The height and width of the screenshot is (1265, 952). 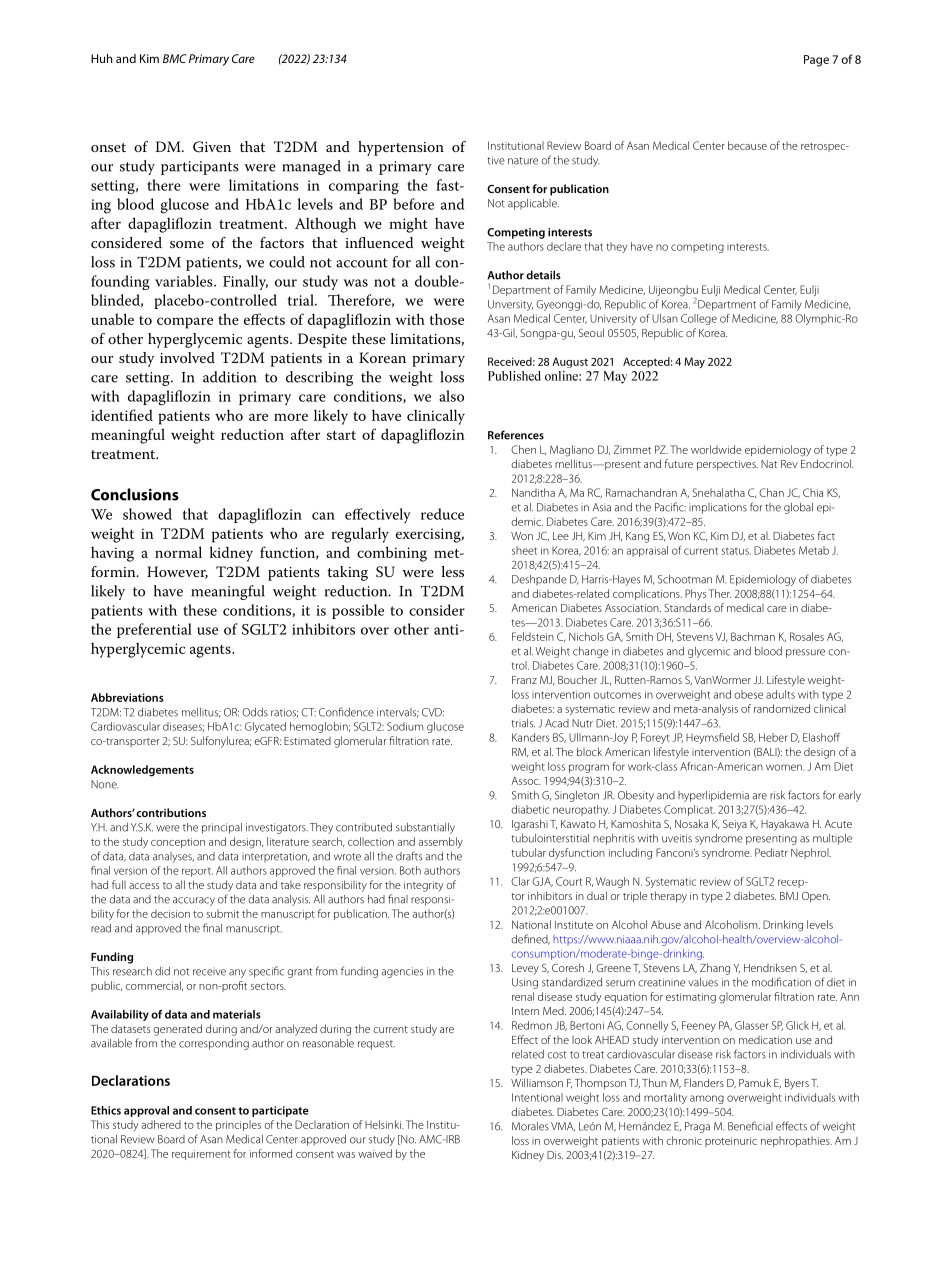 What do you see at coordinates (401, 148) in the screenshot?
I see `hypertension` at bounding box center [401, 148].
